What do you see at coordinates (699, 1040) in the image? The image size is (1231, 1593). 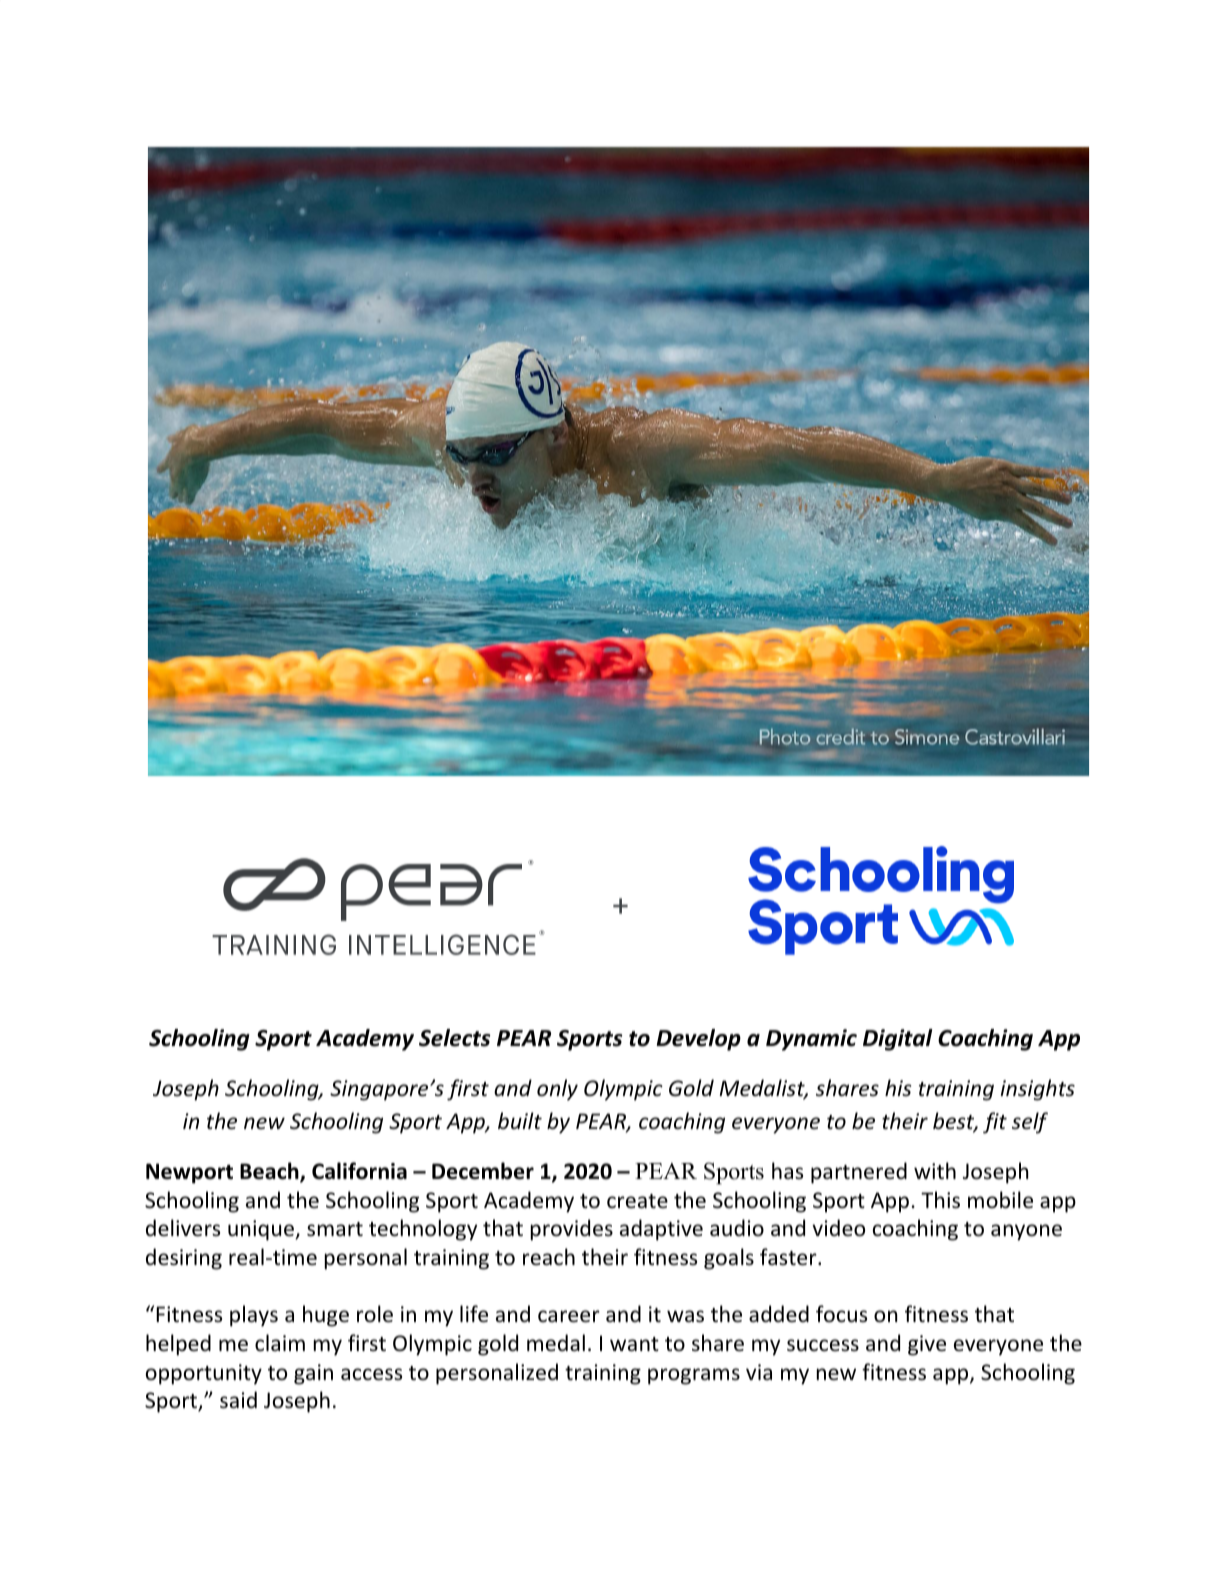 I see `Develop` at bounding box center [699, 1040].
